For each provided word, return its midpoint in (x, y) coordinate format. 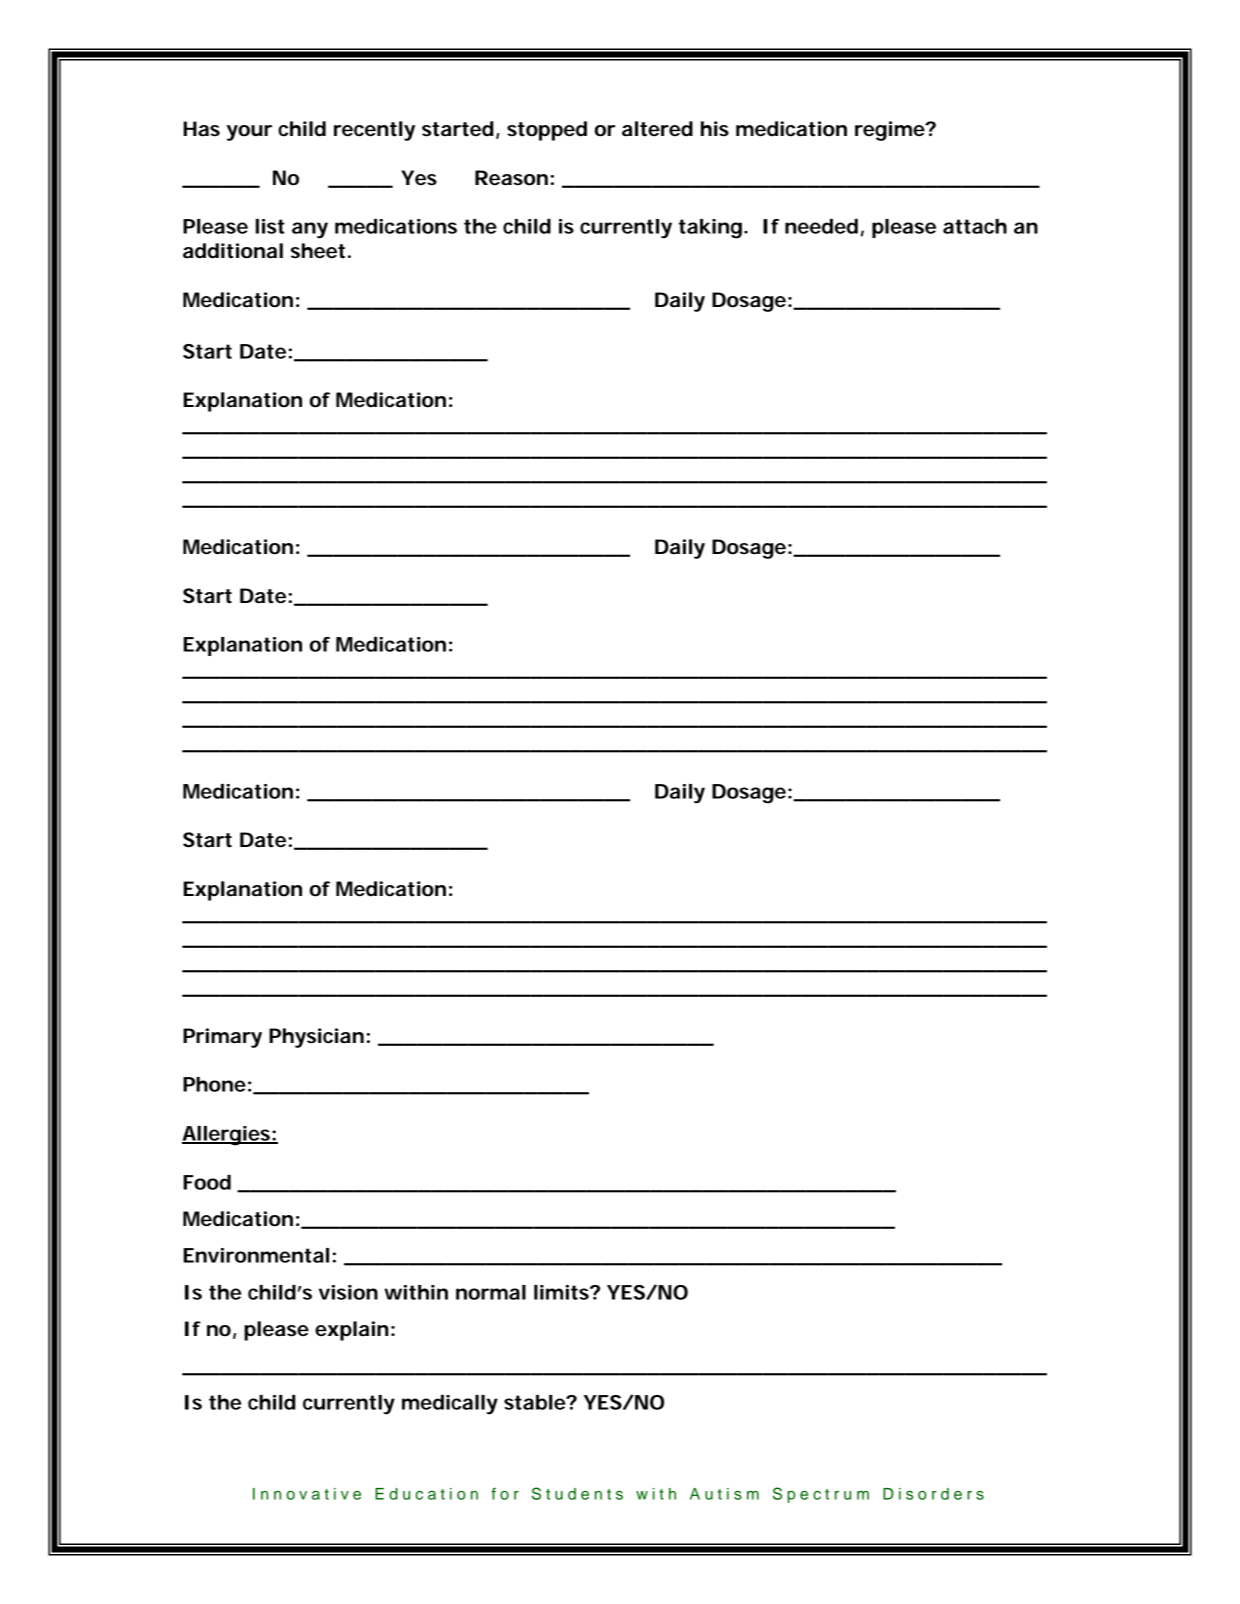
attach (975, 226)
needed (821, 226)
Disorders (933, 1494)
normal (491, 1292)
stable (535, 1402)
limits (562, 1292)
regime (890, 131)
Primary (222, 1038)
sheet (318, 251)
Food (207, 1182)
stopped (547, 131)
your (249, 133)
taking (710, 229)
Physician (316, 1038)
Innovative (307, 1494)
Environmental (256, 1255)
